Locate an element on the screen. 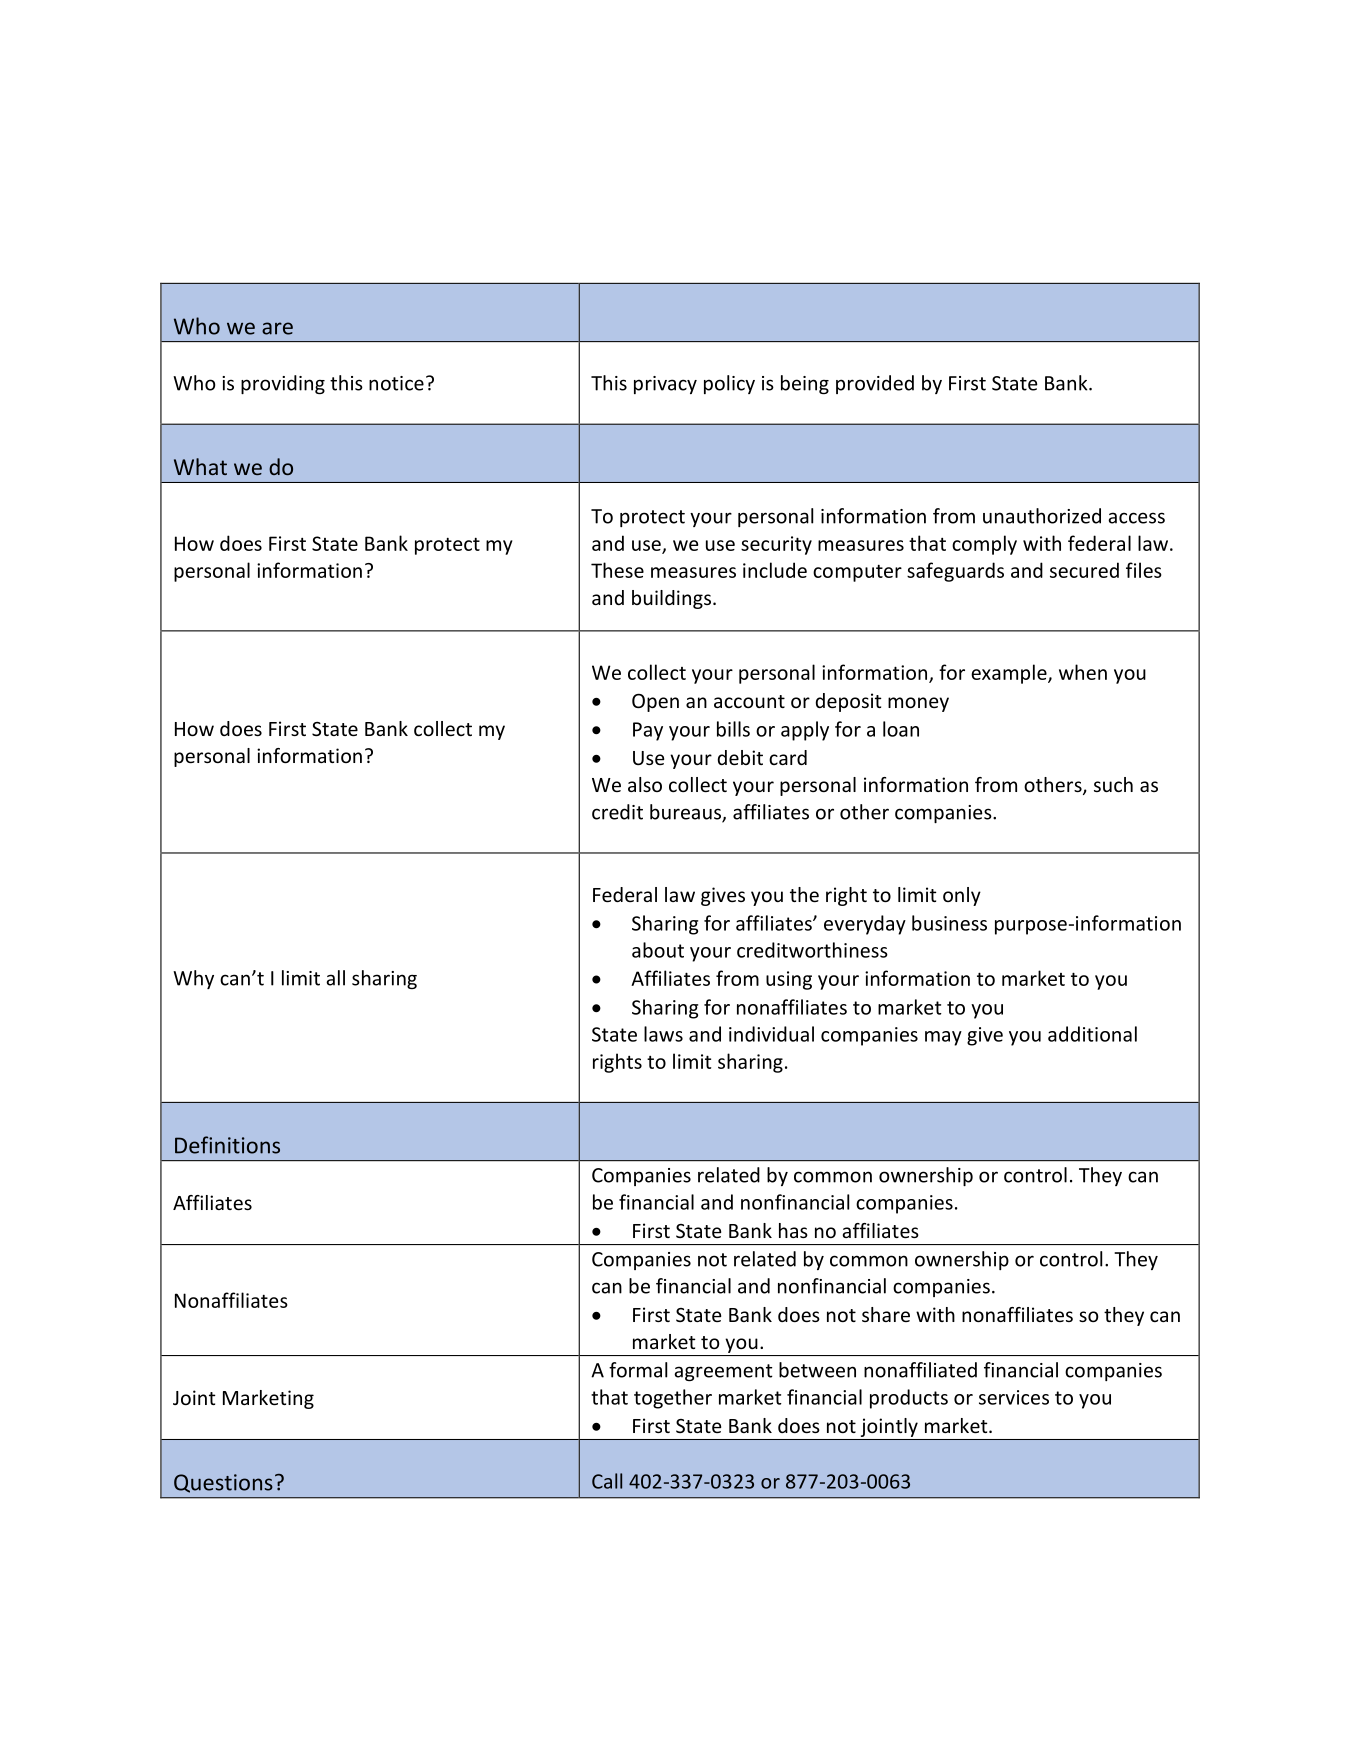 The image size is (1363, 1764). business is located at coordinates (949, 923).
